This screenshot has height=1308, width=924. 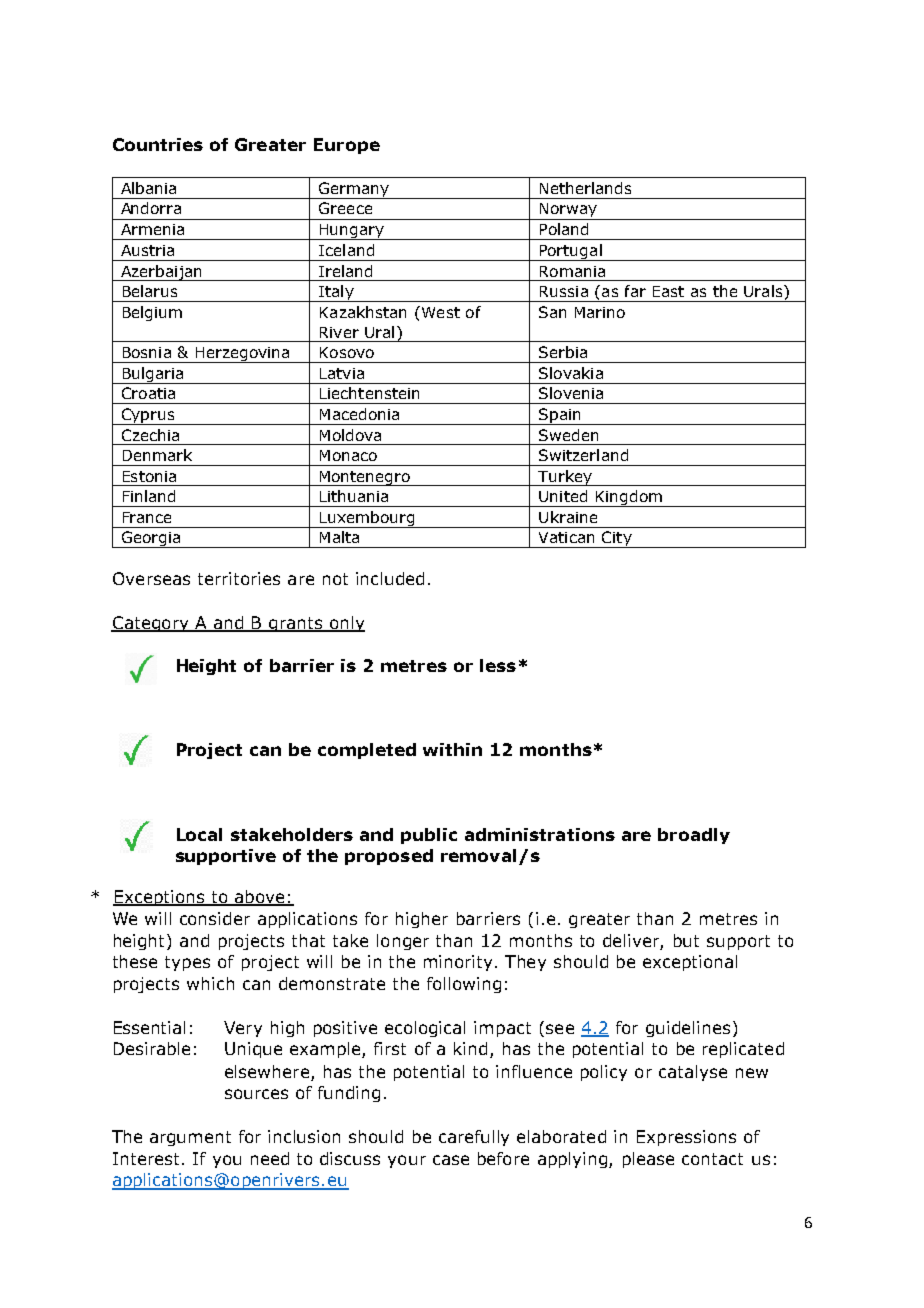 What do you see at coordinates (474, 1138) in the screenshot?
I see `carefully` at bounding box center [474, 1138].
